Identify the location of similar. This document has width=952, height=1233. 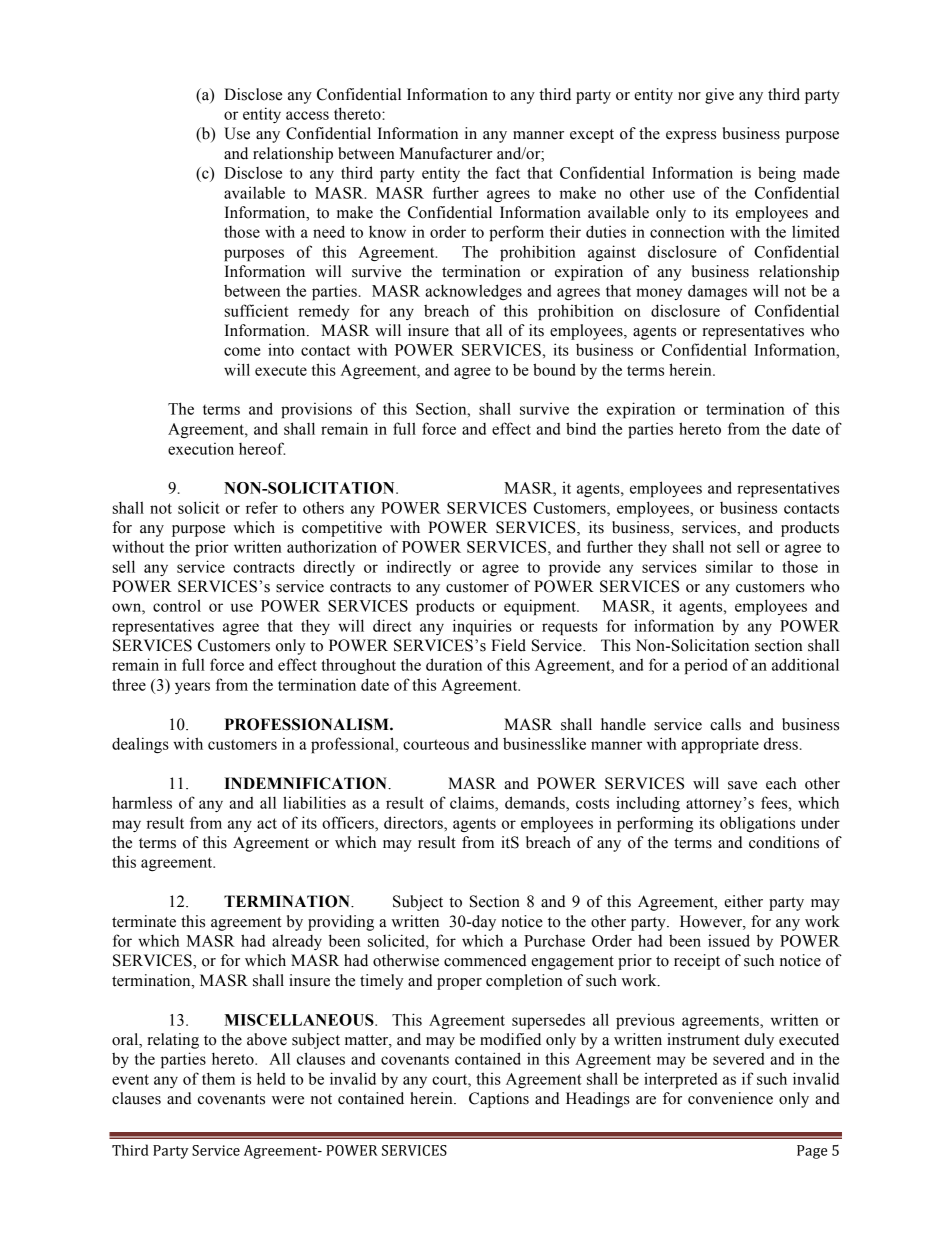
(729, 566).
